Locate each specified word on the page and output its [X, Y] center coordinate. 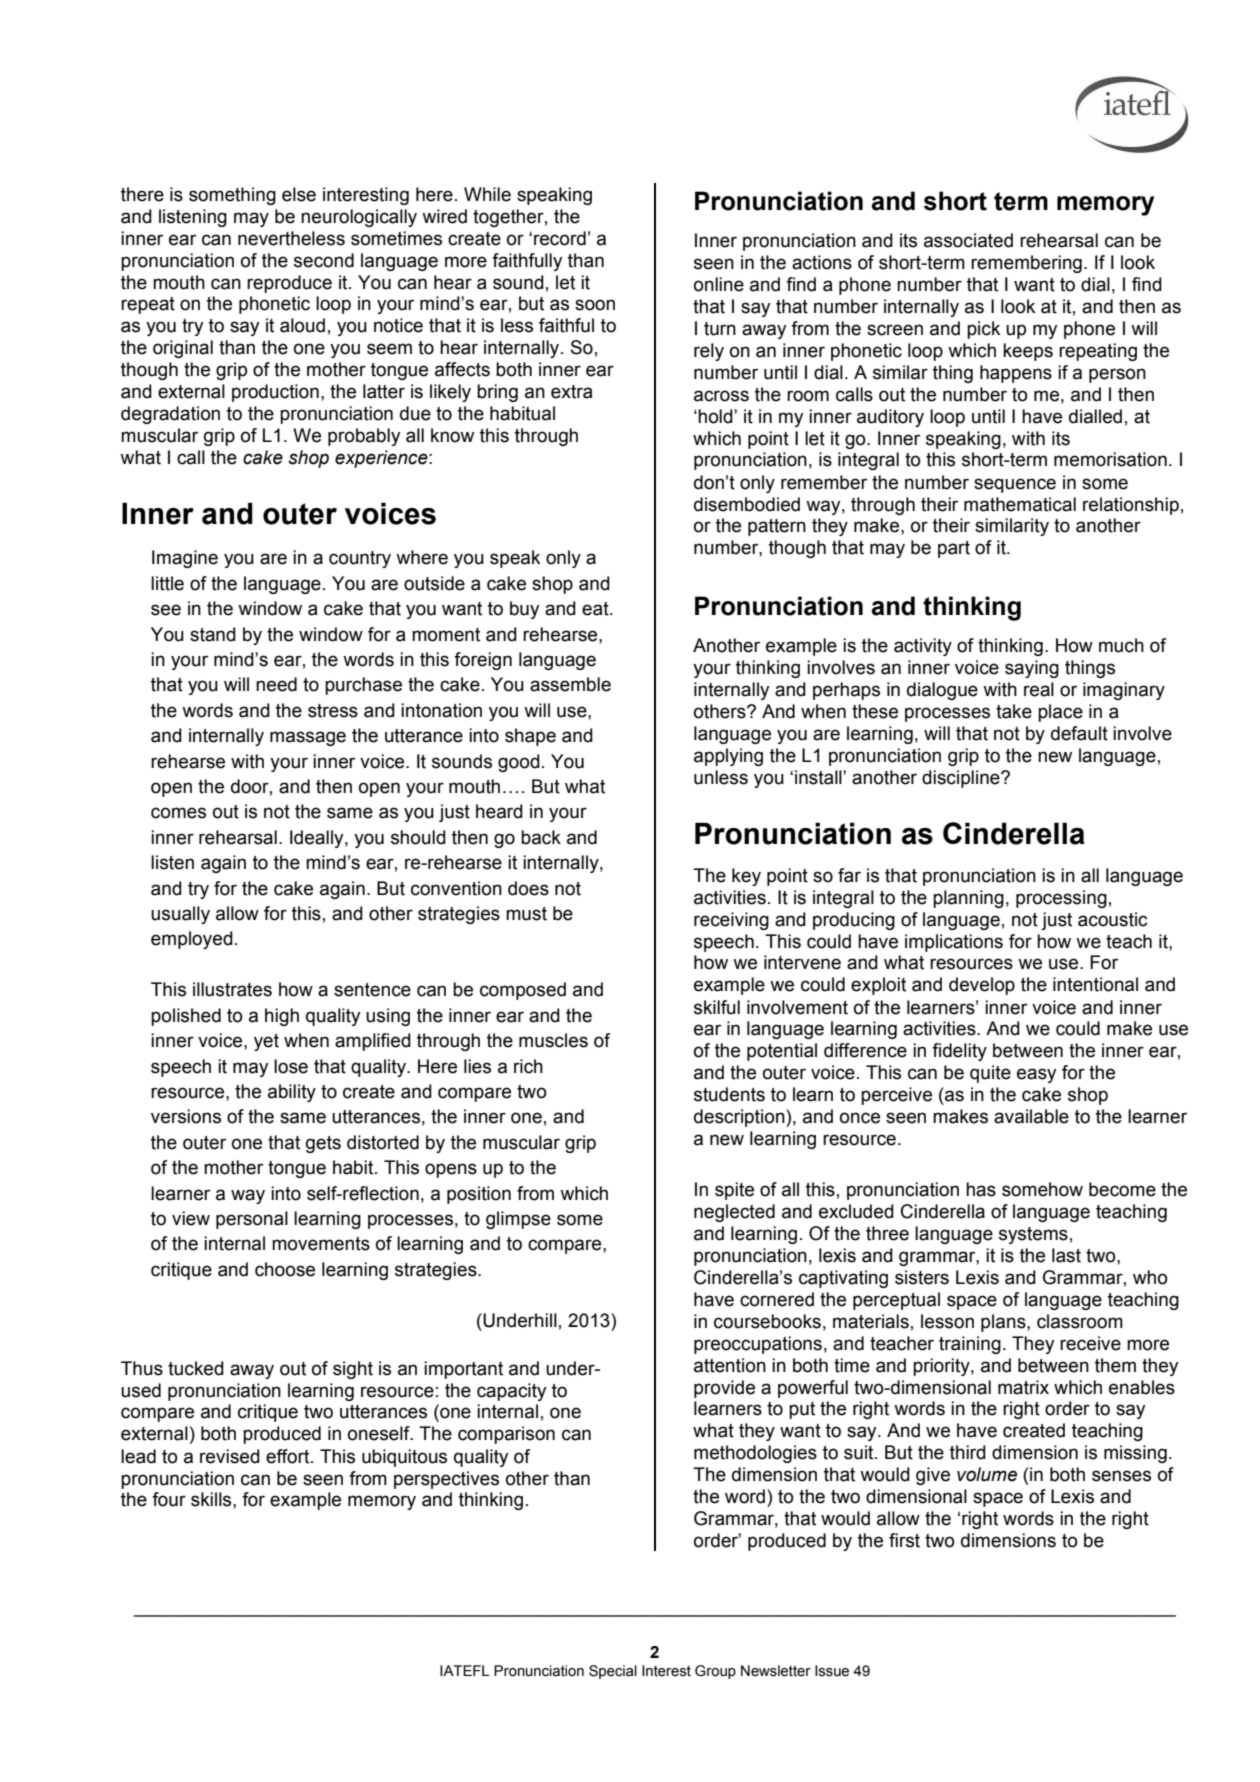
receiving [731, 921]
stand [213, 634]
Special [613, 1672]
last [1066, 1255]
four [169, 1499]
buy [524, 610]
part [954, 549]
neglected [734, 1213]
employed [192, 940]
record [560, 238]
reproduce [289, 284]
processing [1061, 899]
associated [968, 240]
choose [285, 1269]
